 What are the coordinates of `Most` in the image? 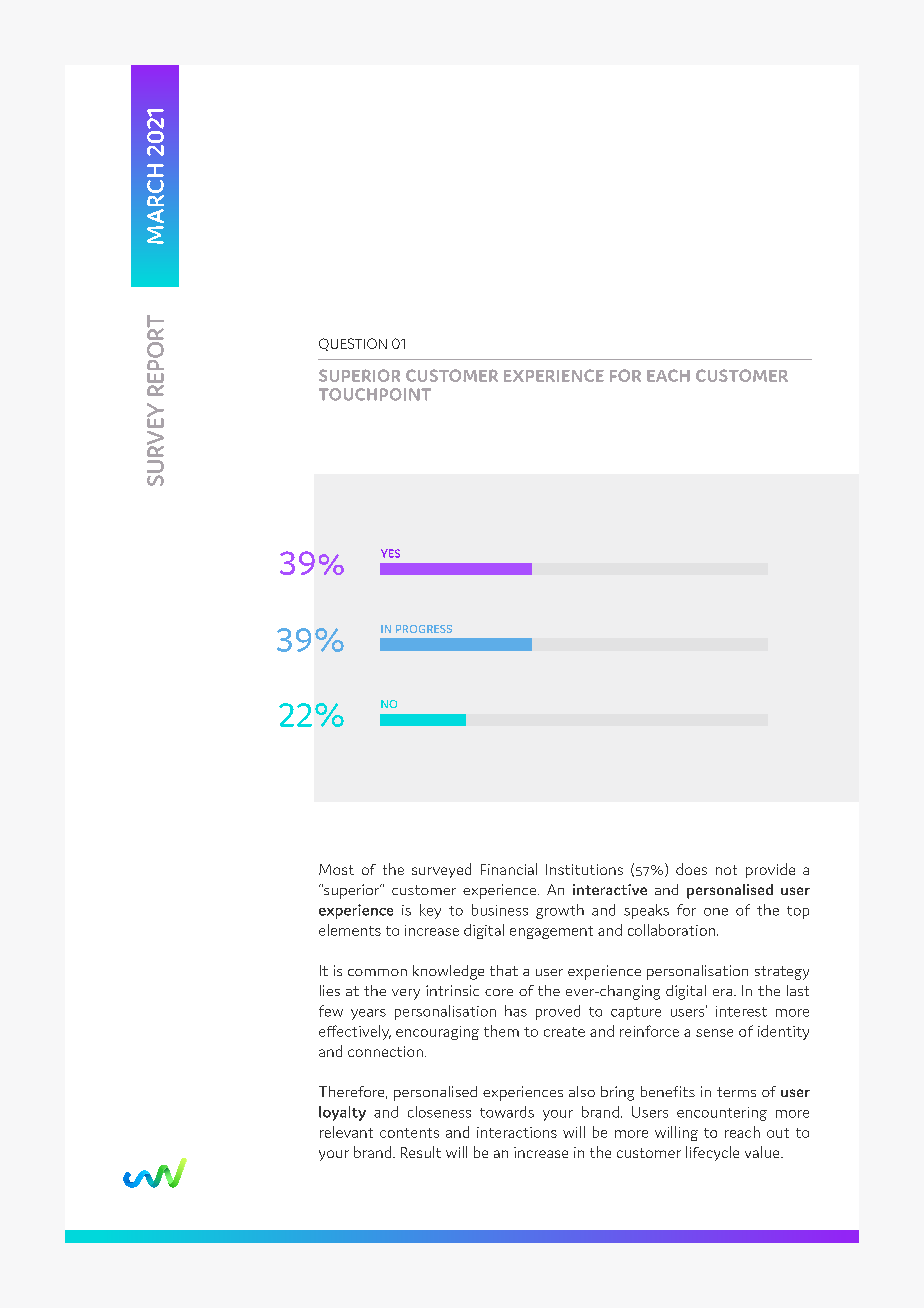 It's located at (336, 869).
